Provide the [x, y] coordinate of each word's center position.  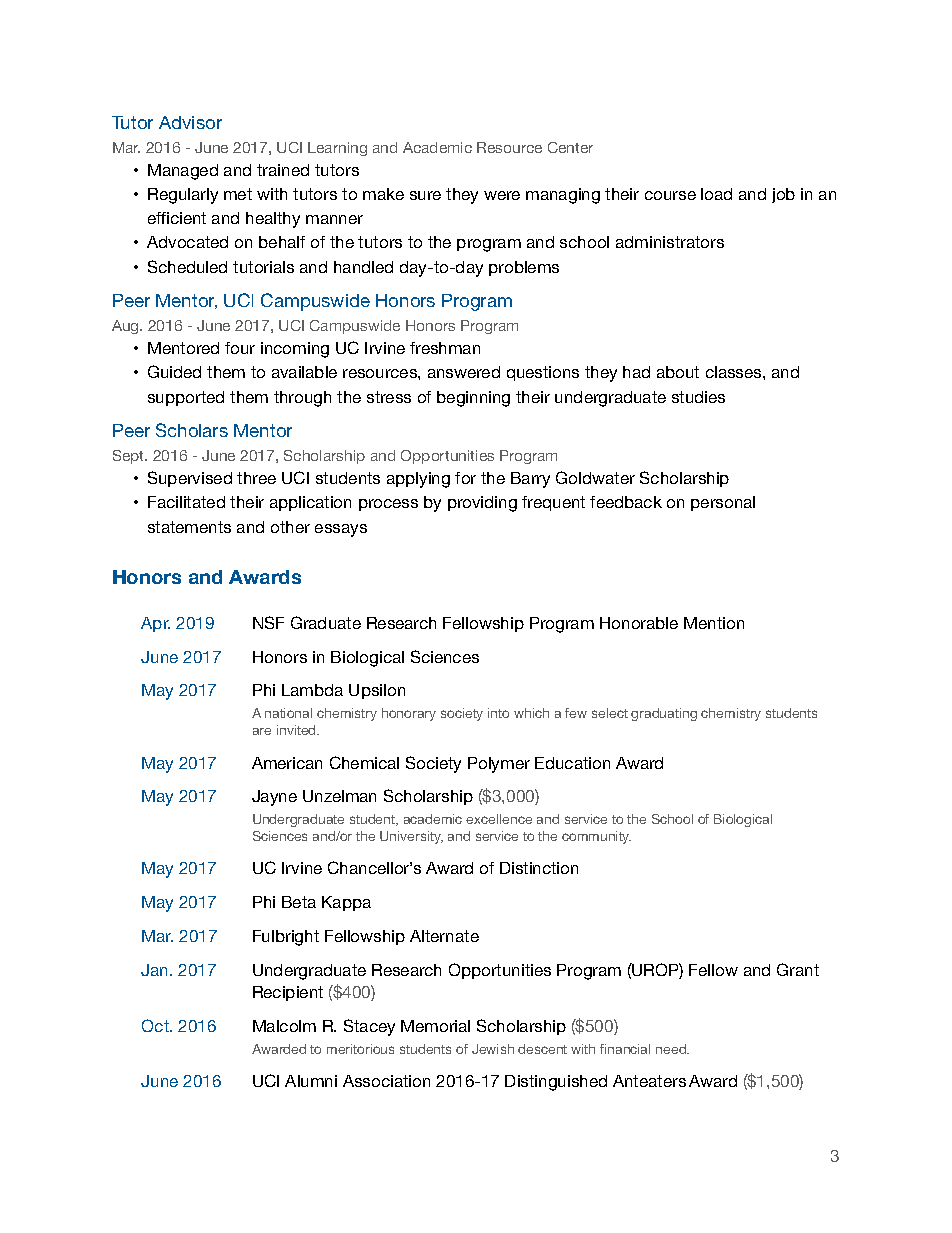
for [465, 478]
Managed [183, 172]
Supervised [190, 479]
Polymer [499, 765]
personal [723, 503]
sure [425, 195]
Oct [156, 1025]
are [262, 731]
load [716, 194]
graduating [664, 714]
